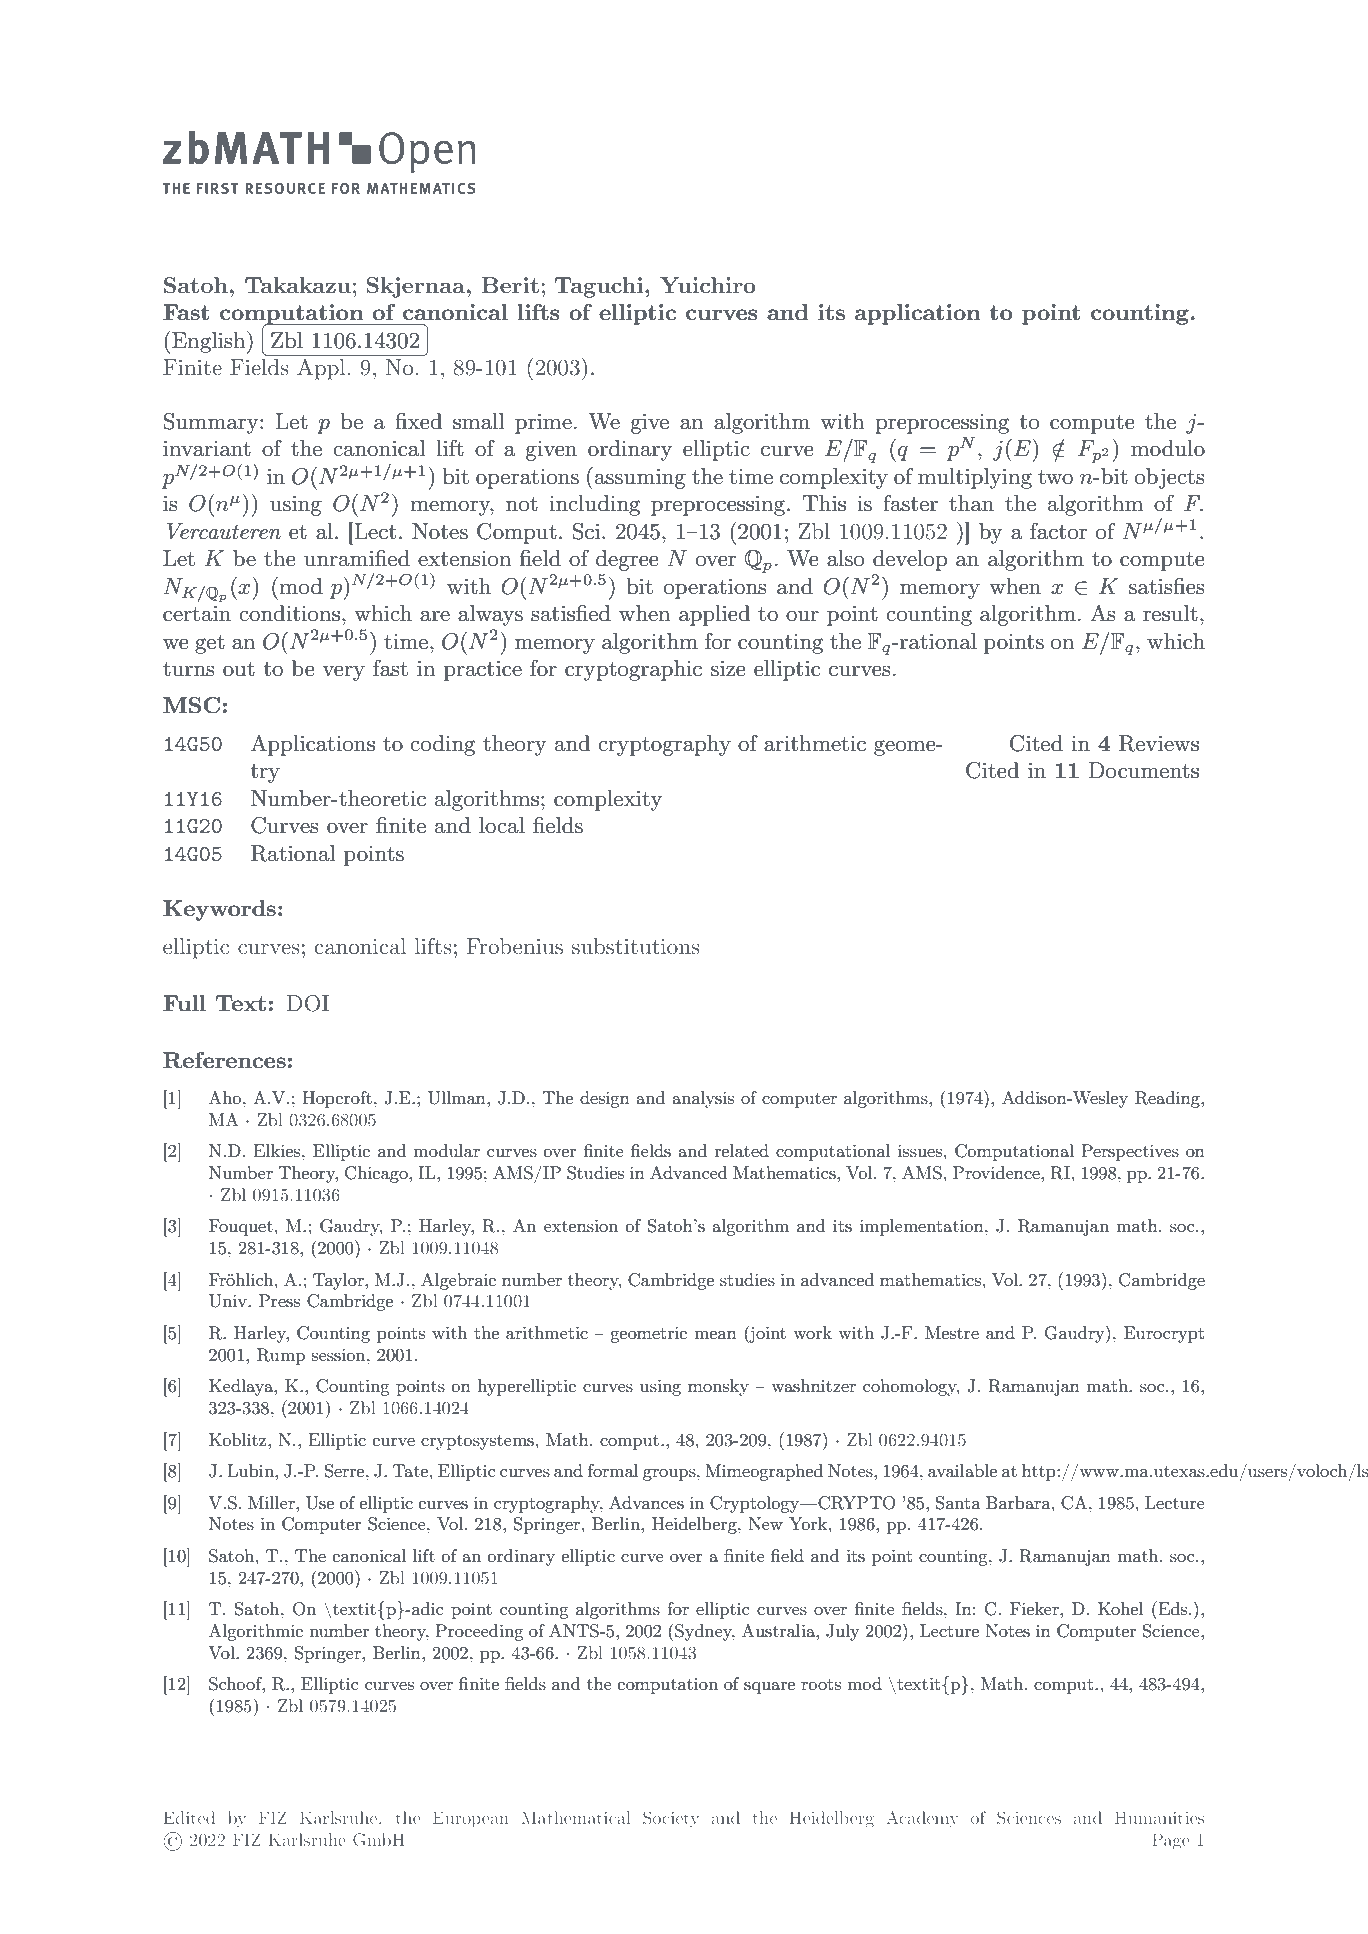 The height and width of the screenshot is (1934, 1368). Describe the element at coordinates (636, 946) in the screenshot. I see `substitutions` at that location.
